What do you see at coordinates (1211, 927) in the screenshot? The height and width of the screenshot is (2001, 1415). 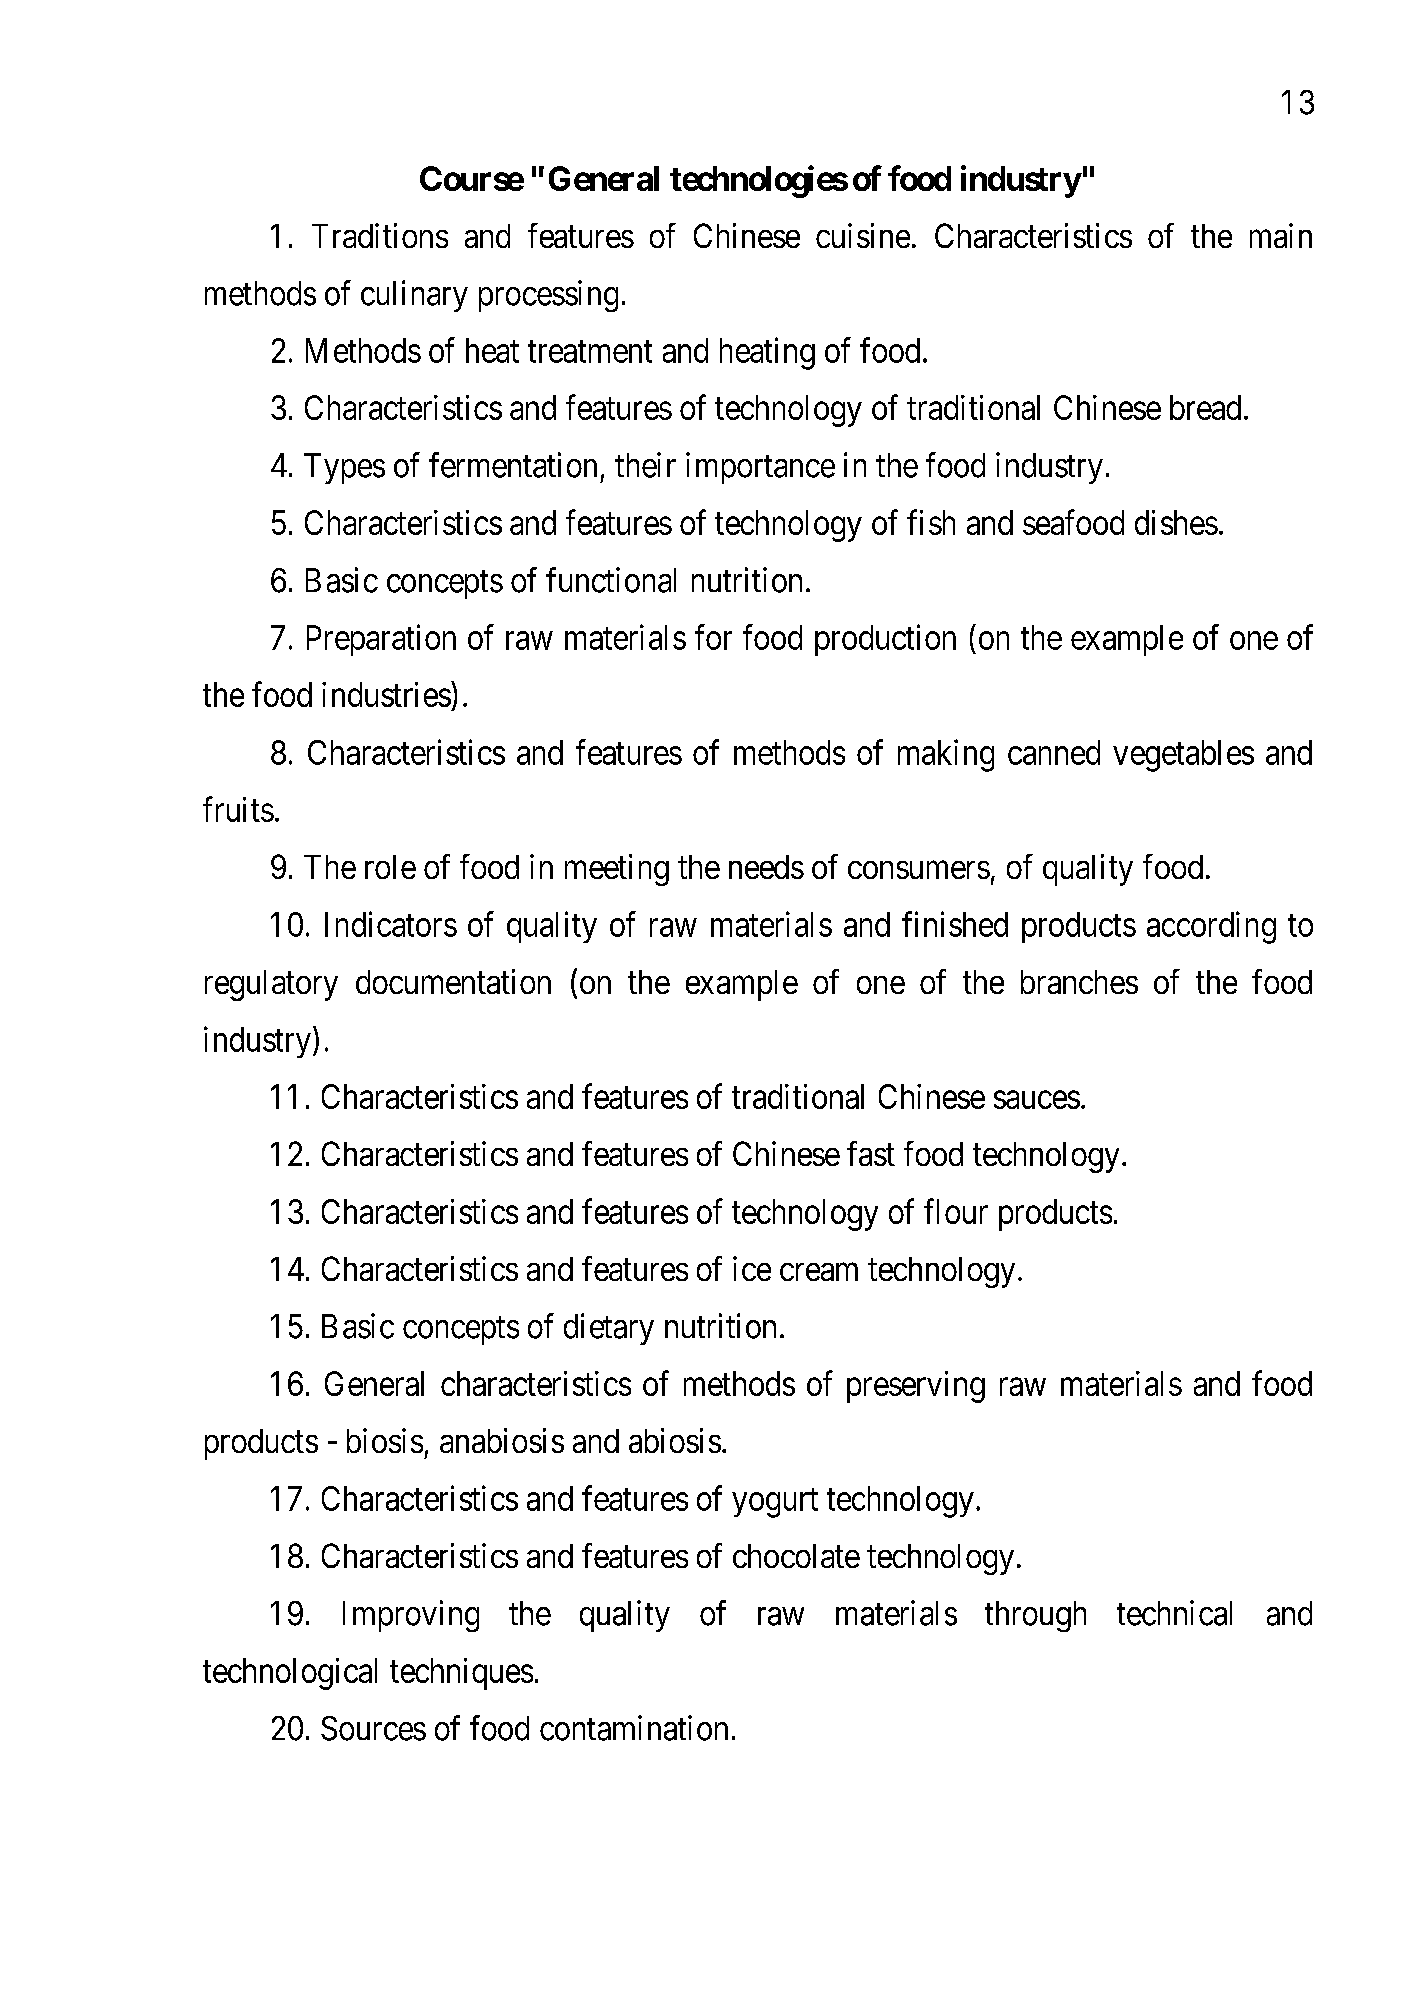 I see `according` at bounding box center [1211, 927].
